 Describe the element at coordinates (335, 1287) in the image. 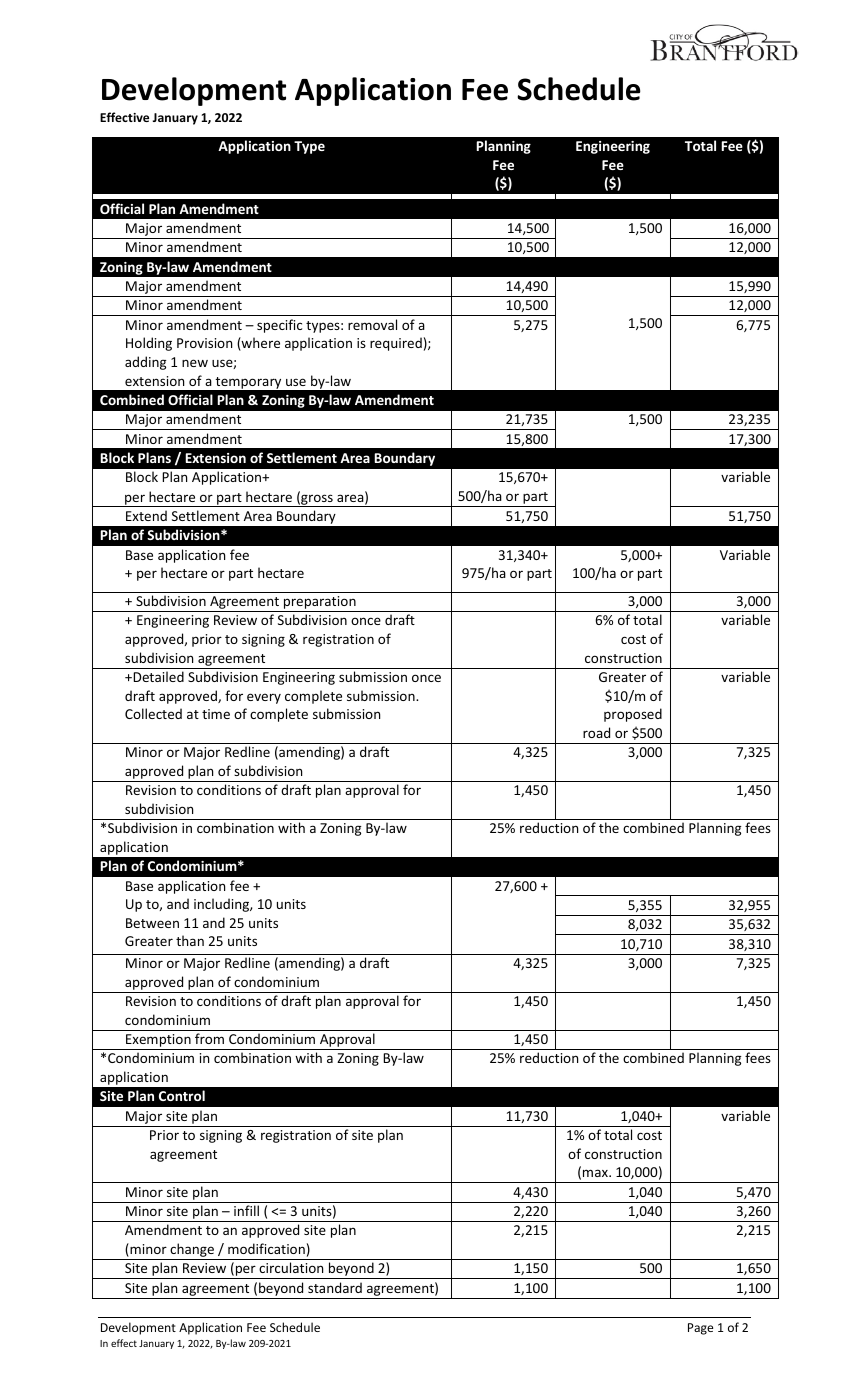

I see `standard` at that location.
